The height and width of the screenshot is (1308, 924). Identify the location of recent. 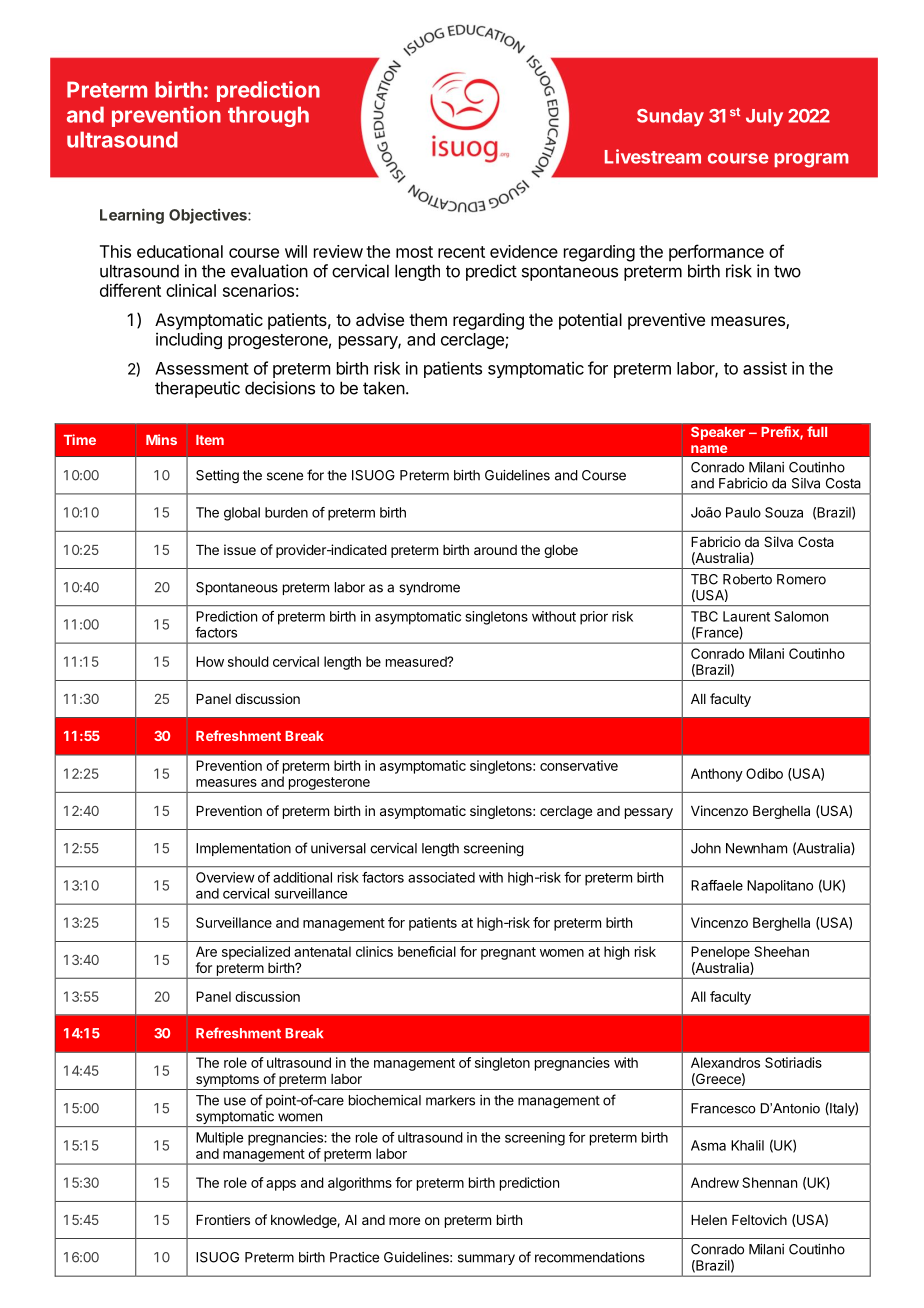
(461, 252).
